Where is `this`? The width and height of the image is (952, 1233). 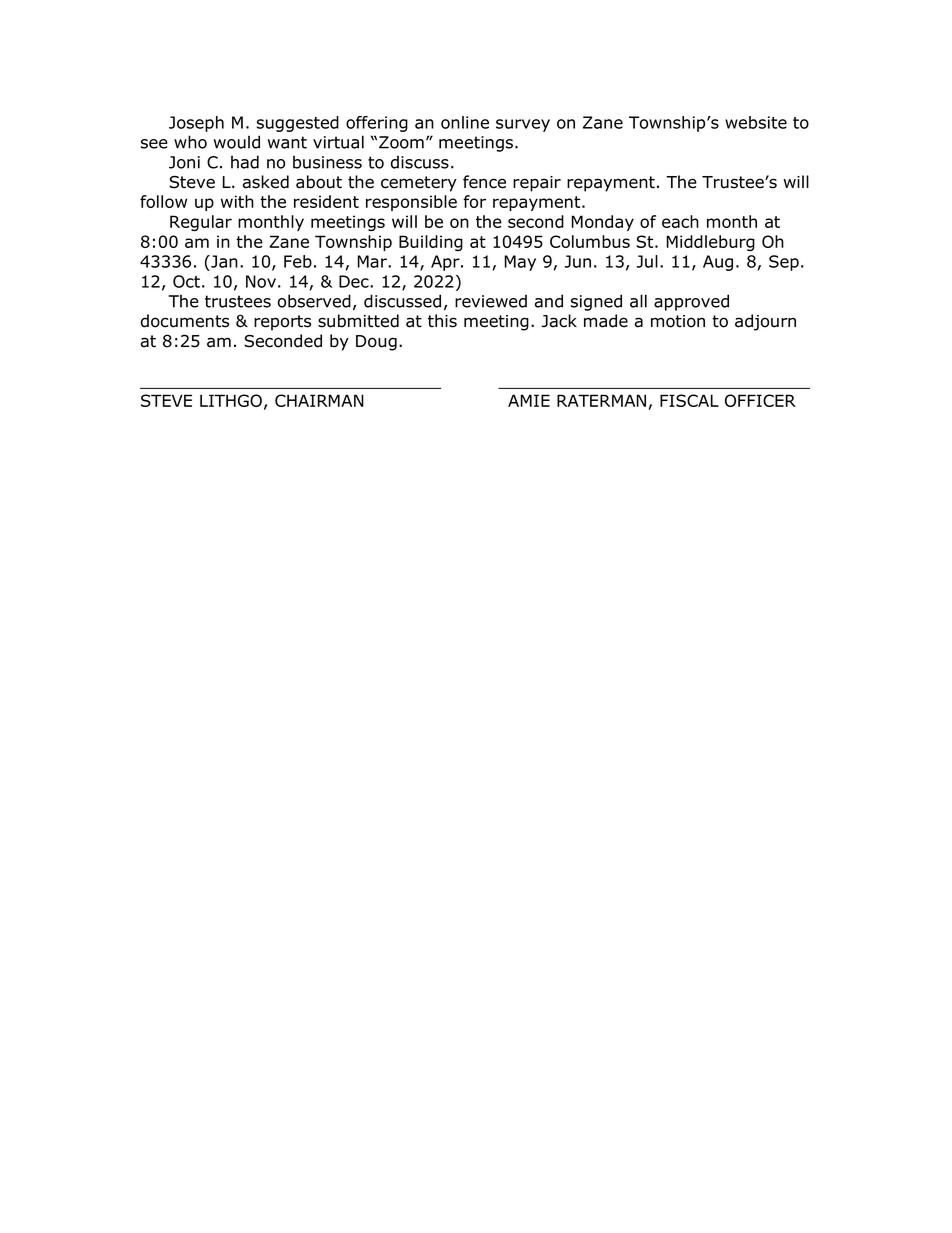 this is located at coordinates (442, 321).
